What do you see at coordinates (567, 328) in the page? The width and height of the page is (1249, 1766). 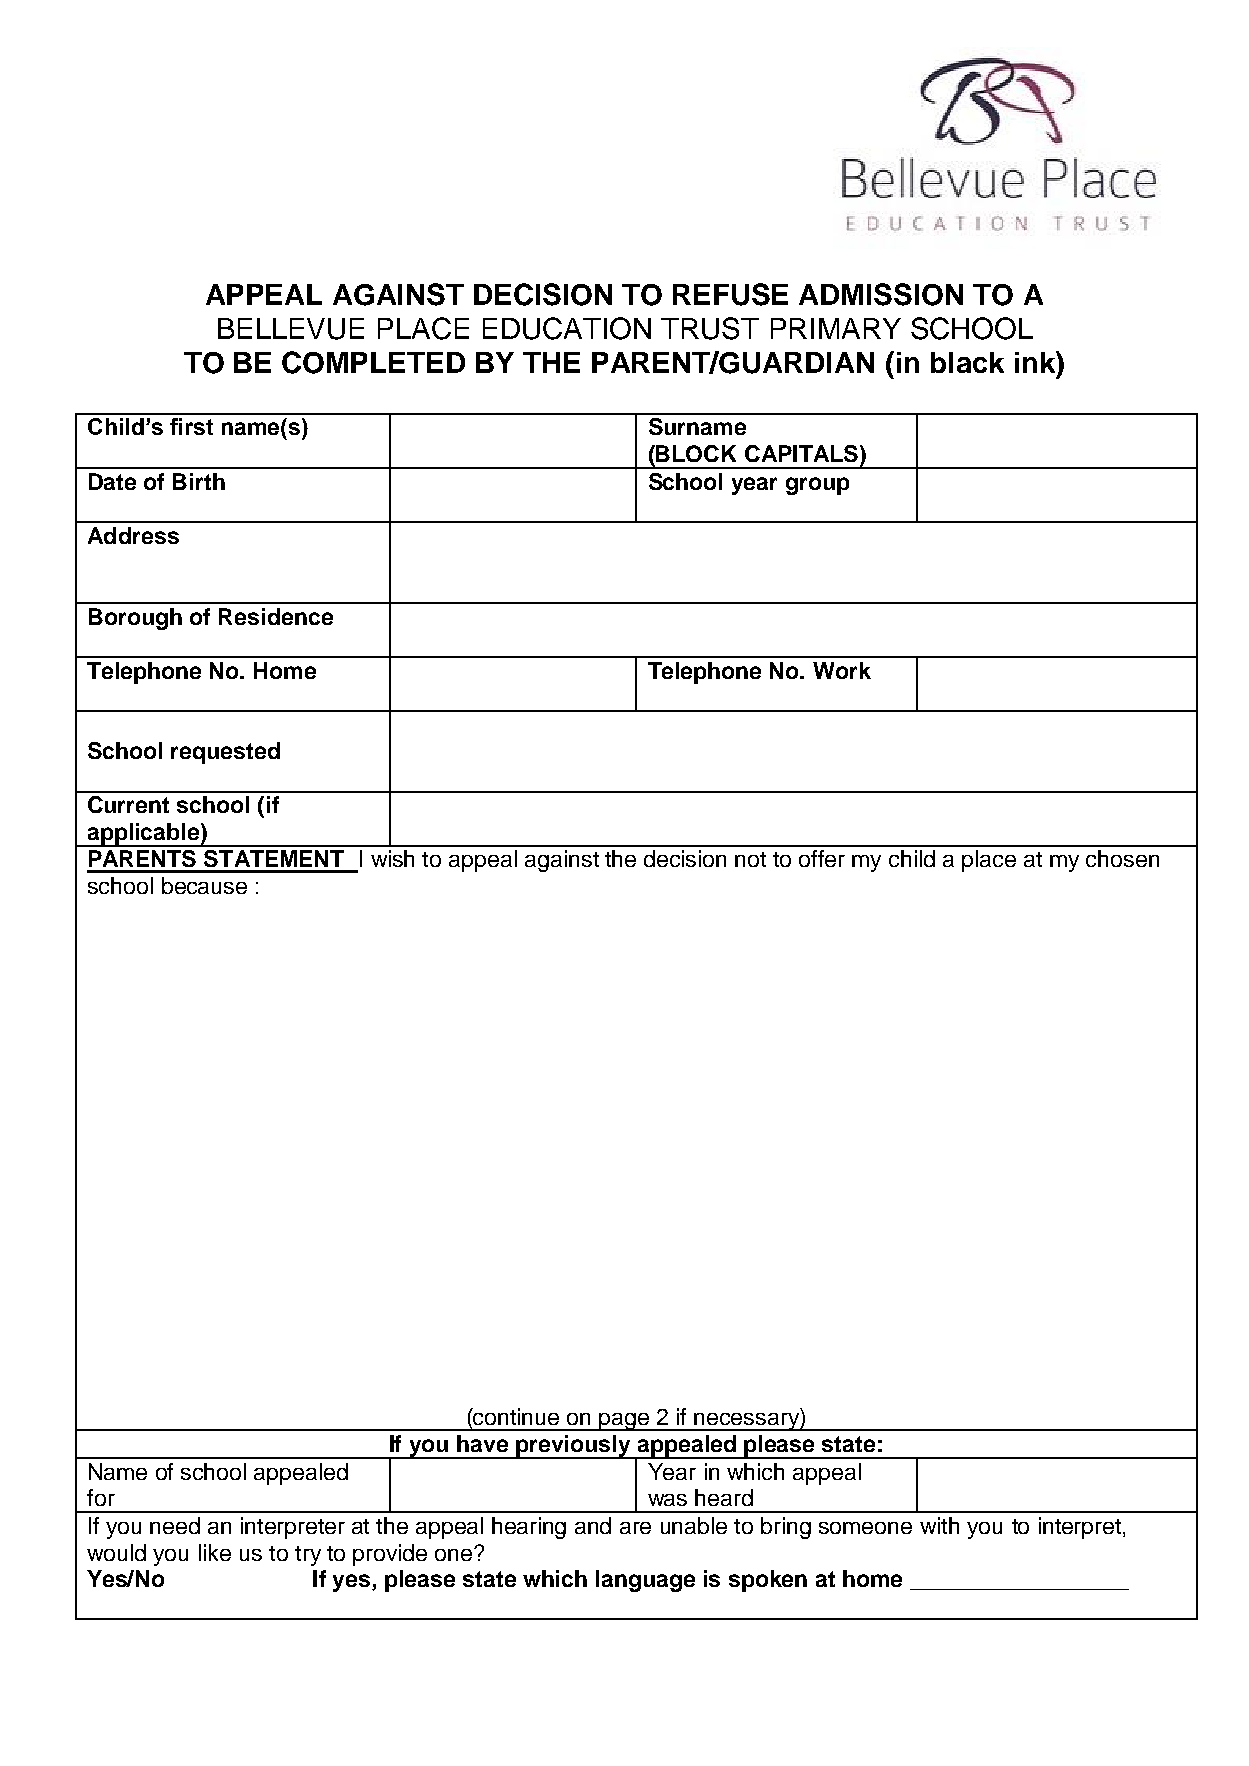 I see `EDUCATION` at bounding box center [567, 328].
